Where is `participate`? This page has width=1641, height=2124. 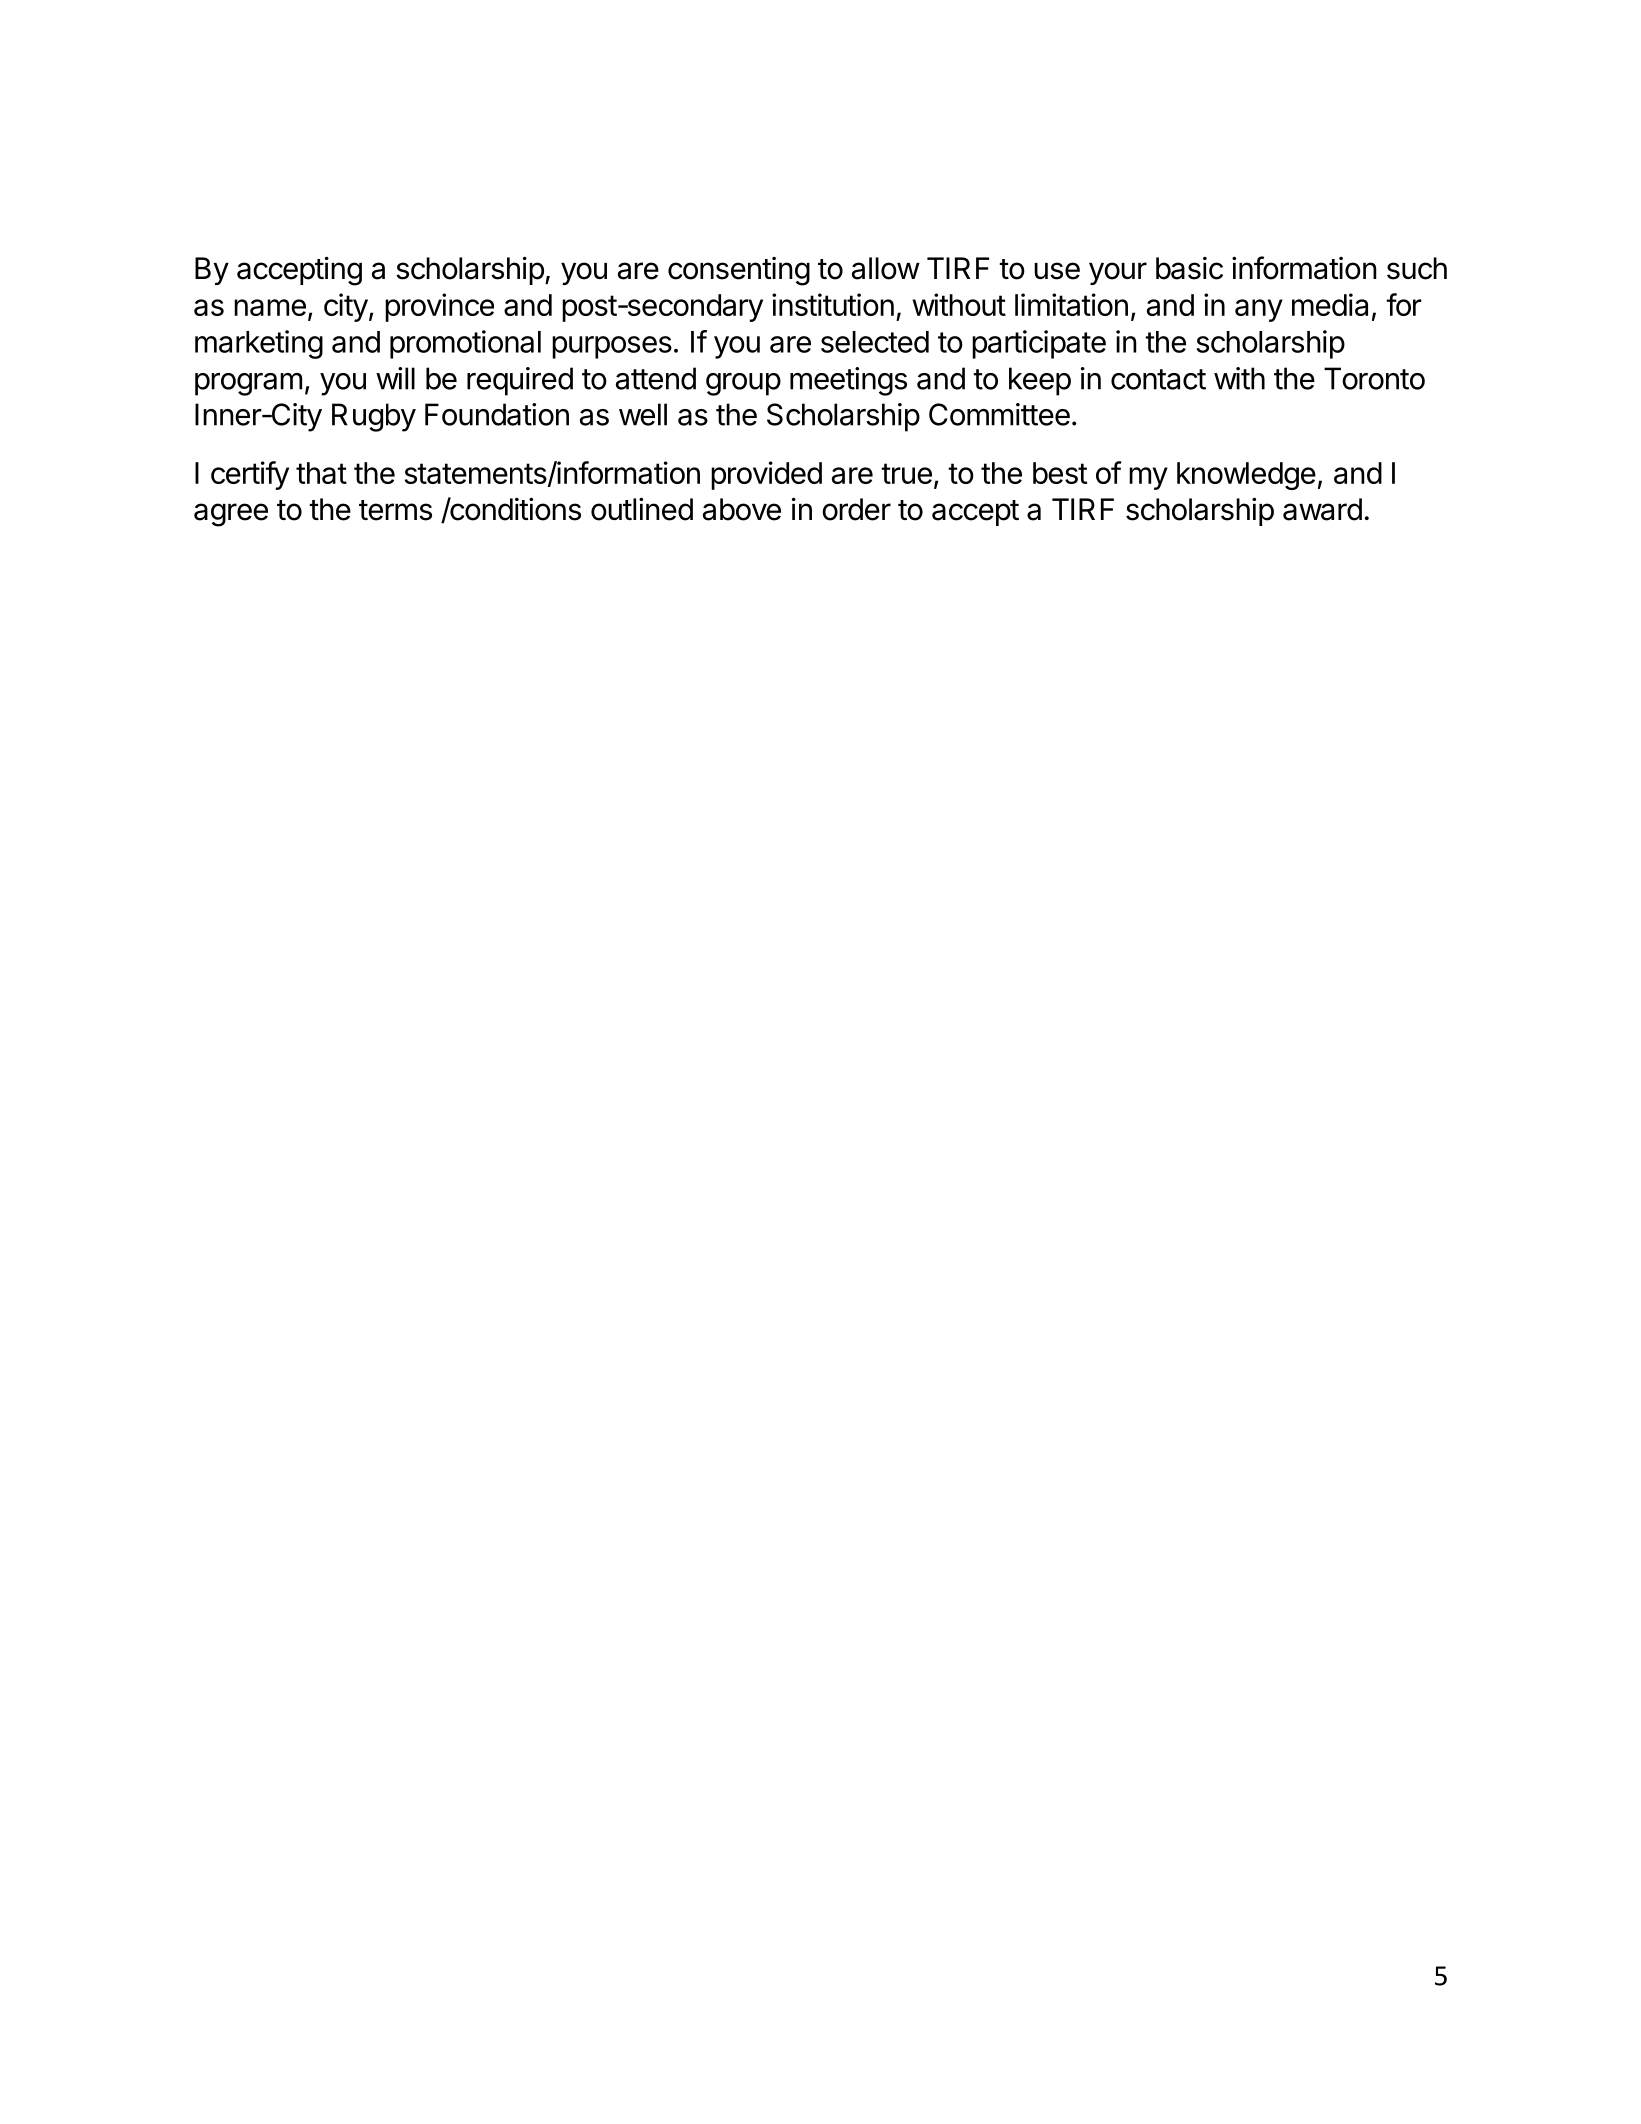 participate is located at coordinates (1039, 344).
